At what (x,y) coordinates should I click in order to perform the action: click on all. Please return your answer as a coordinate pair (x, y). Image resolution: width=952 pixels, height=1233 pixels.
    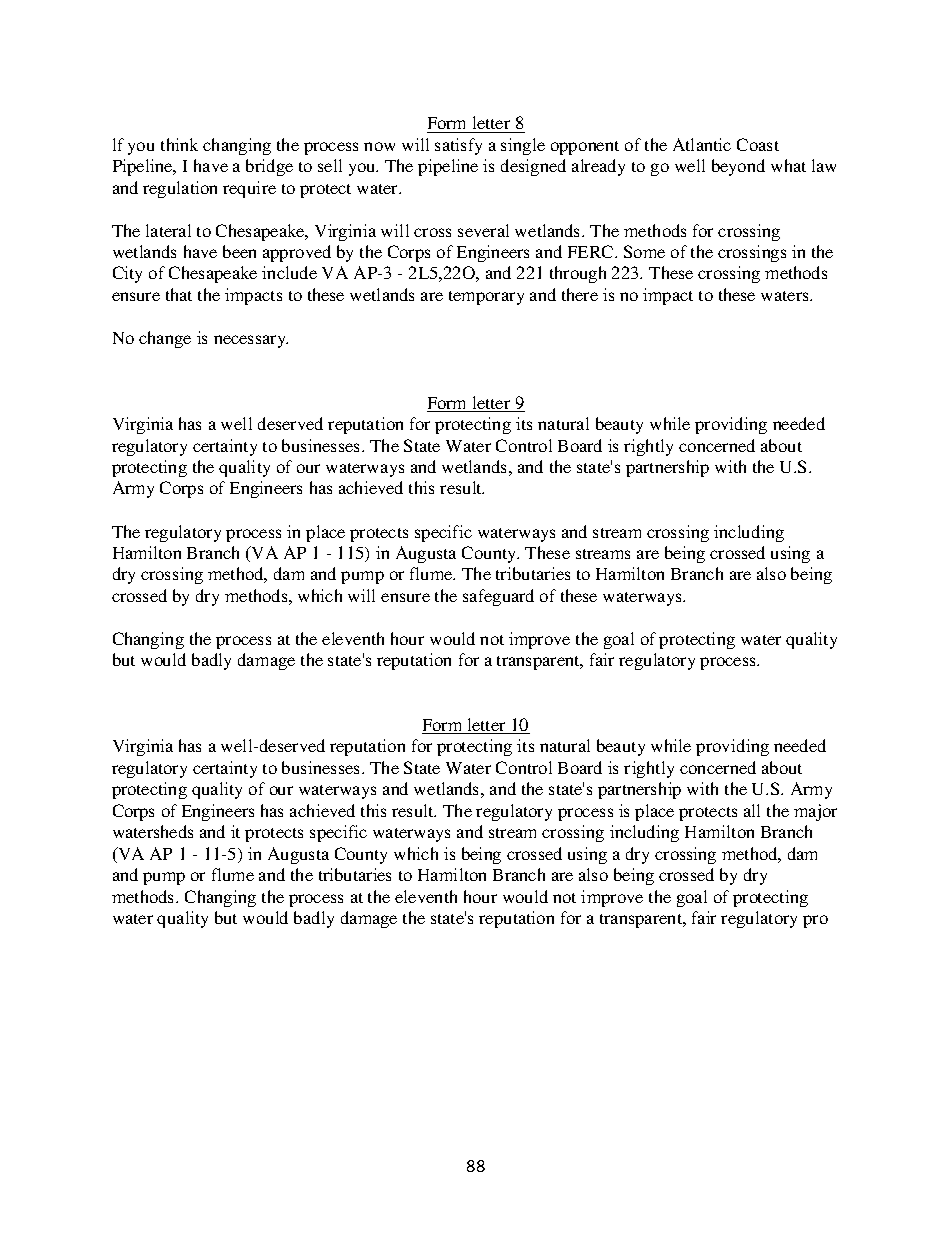
    Looking at the image, I should click on (752, 810).
